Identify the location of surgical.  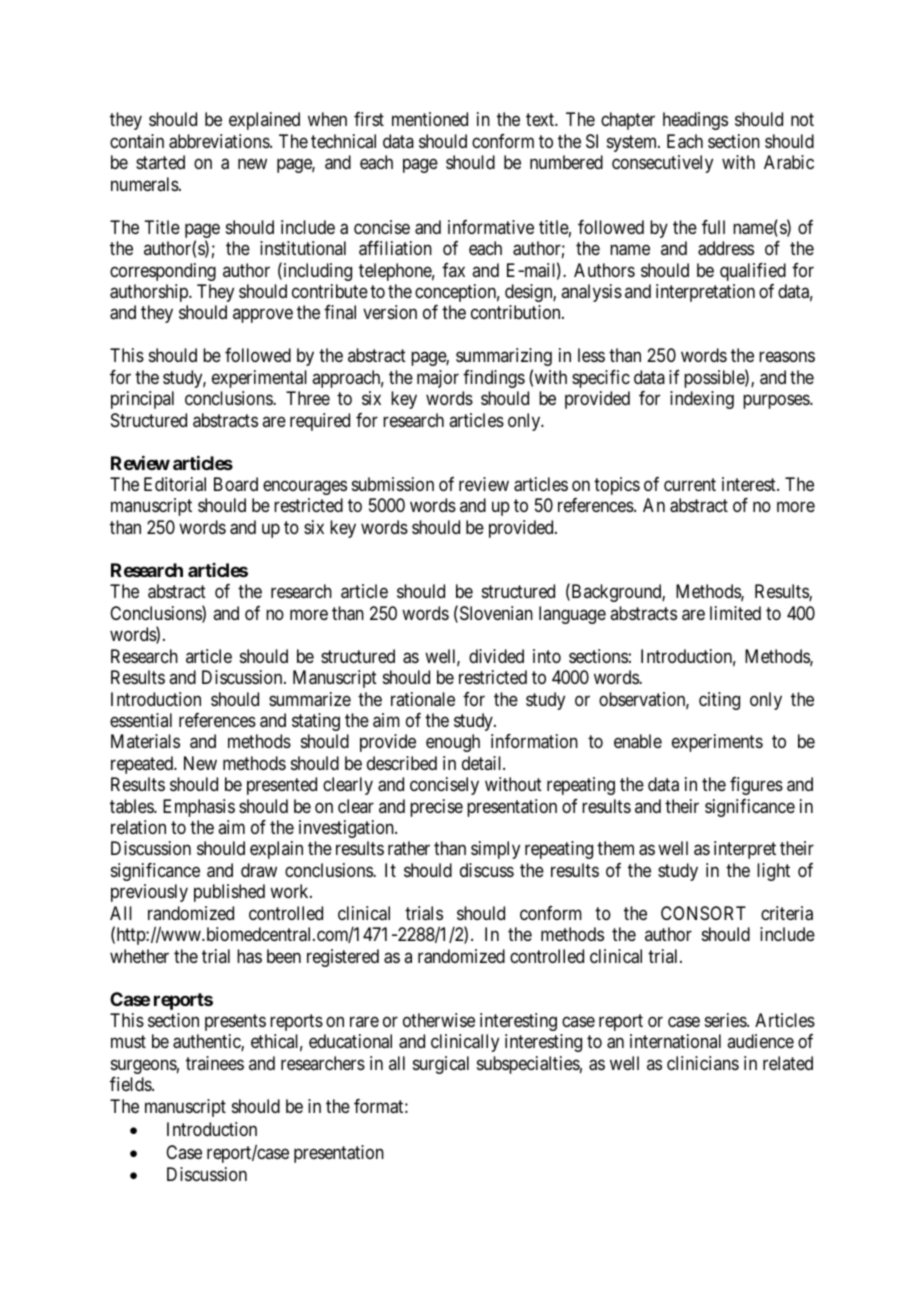
(441, 1065).
